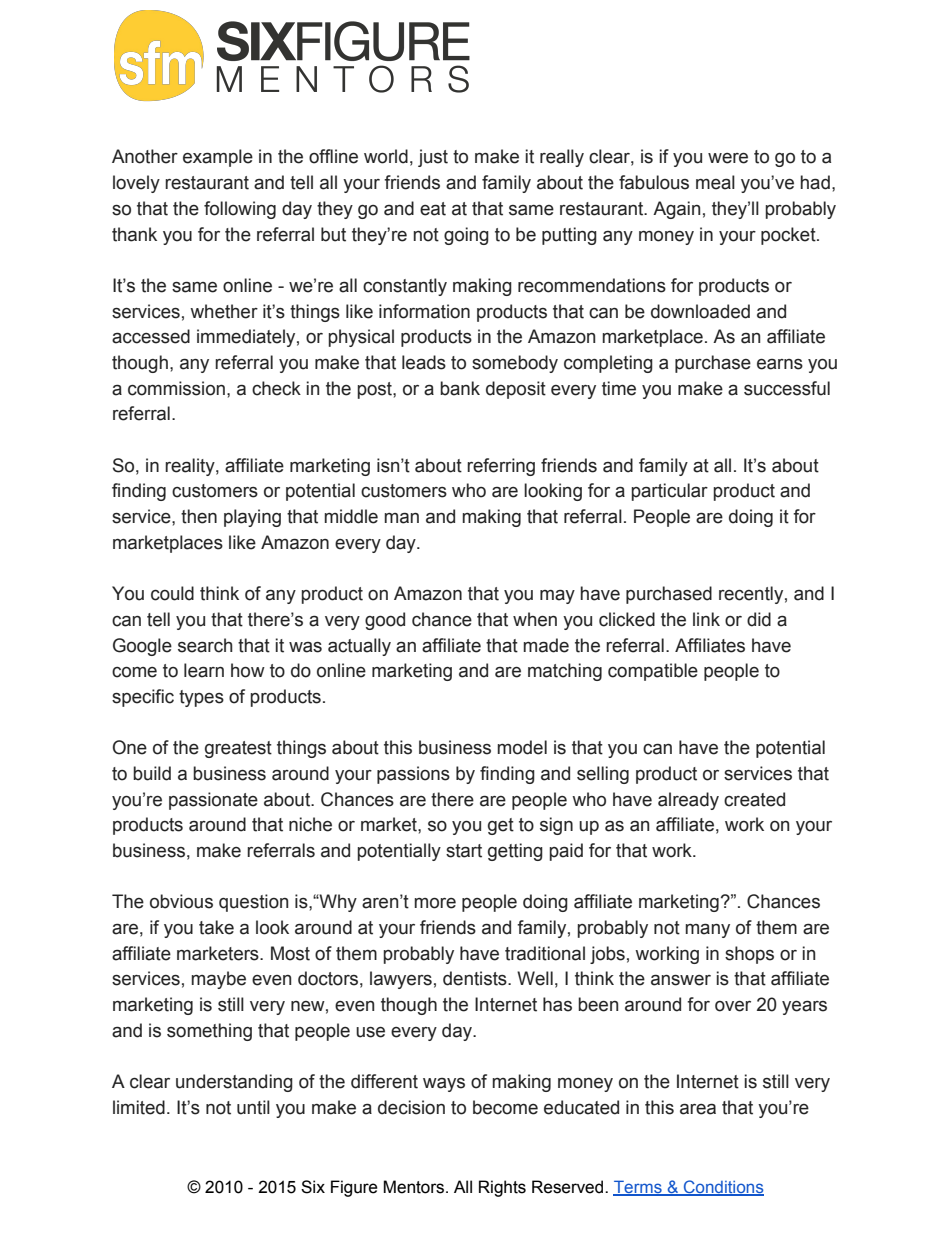  What do you see at coordinates (501, 467) in the screenshot?
I see `referring` at bounding box center [501, 467].
